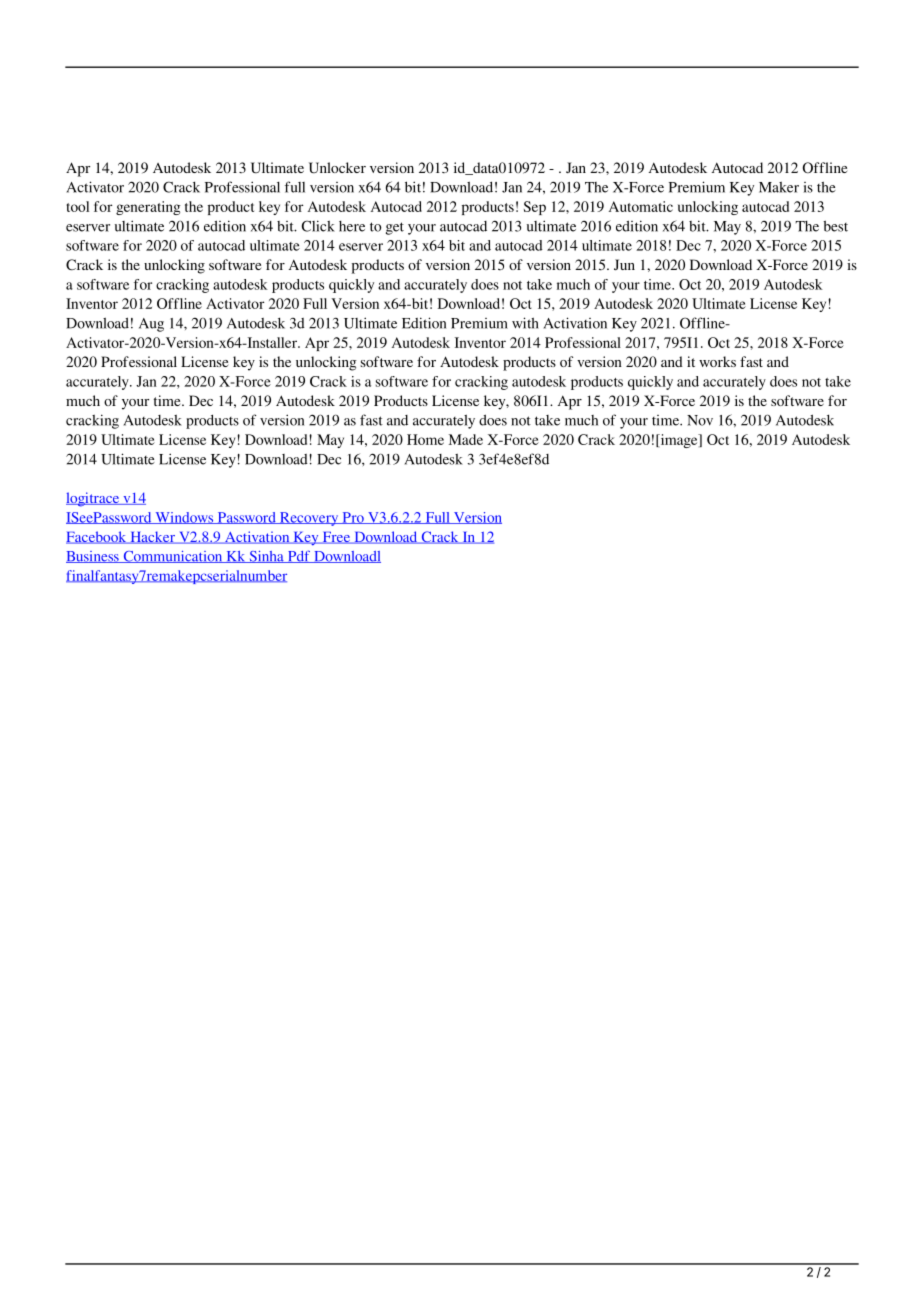  I want to click on Hacker, so click(152, 537).
